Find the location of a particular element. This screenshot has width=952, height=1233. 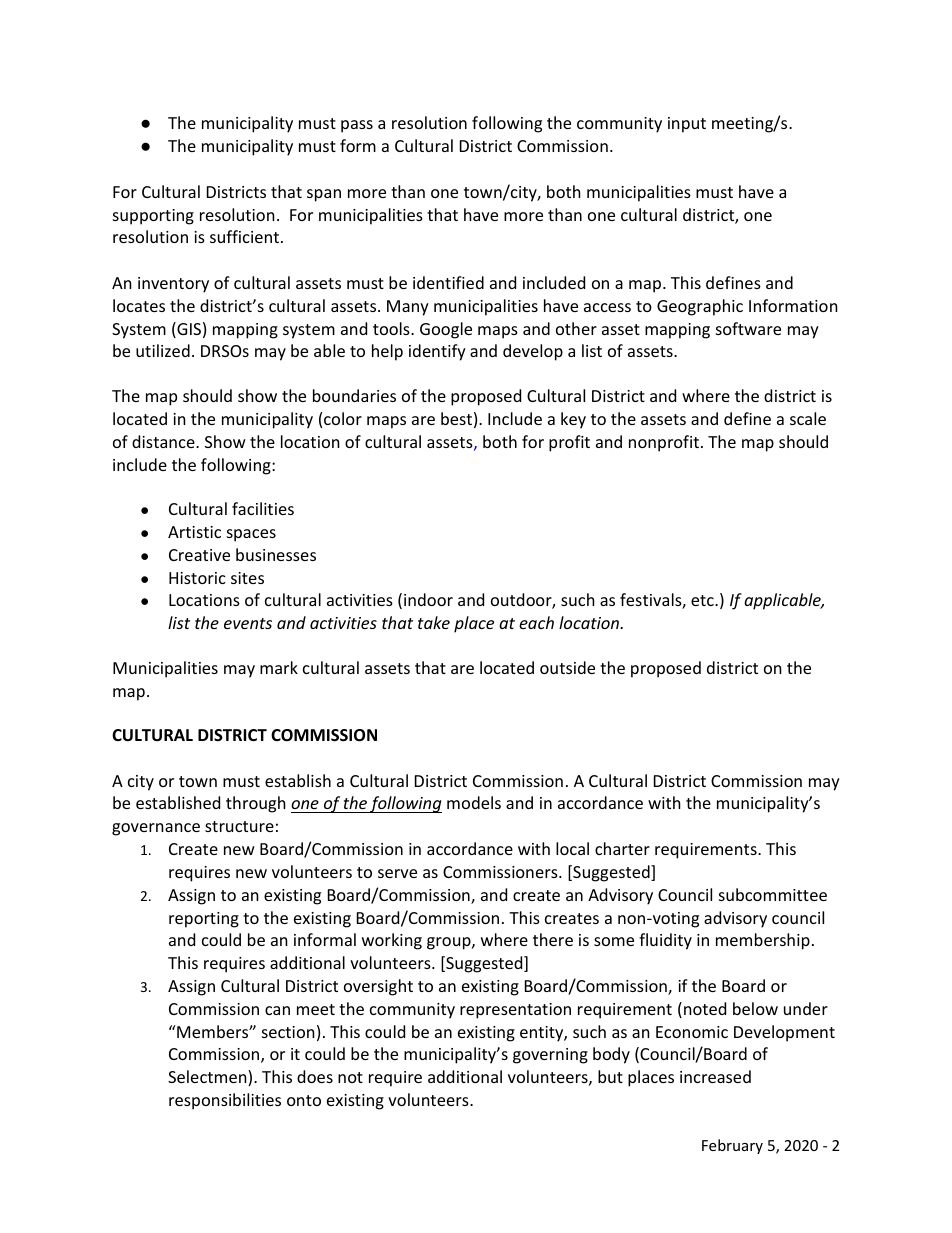

pass is located at coordinates (357, 126).
